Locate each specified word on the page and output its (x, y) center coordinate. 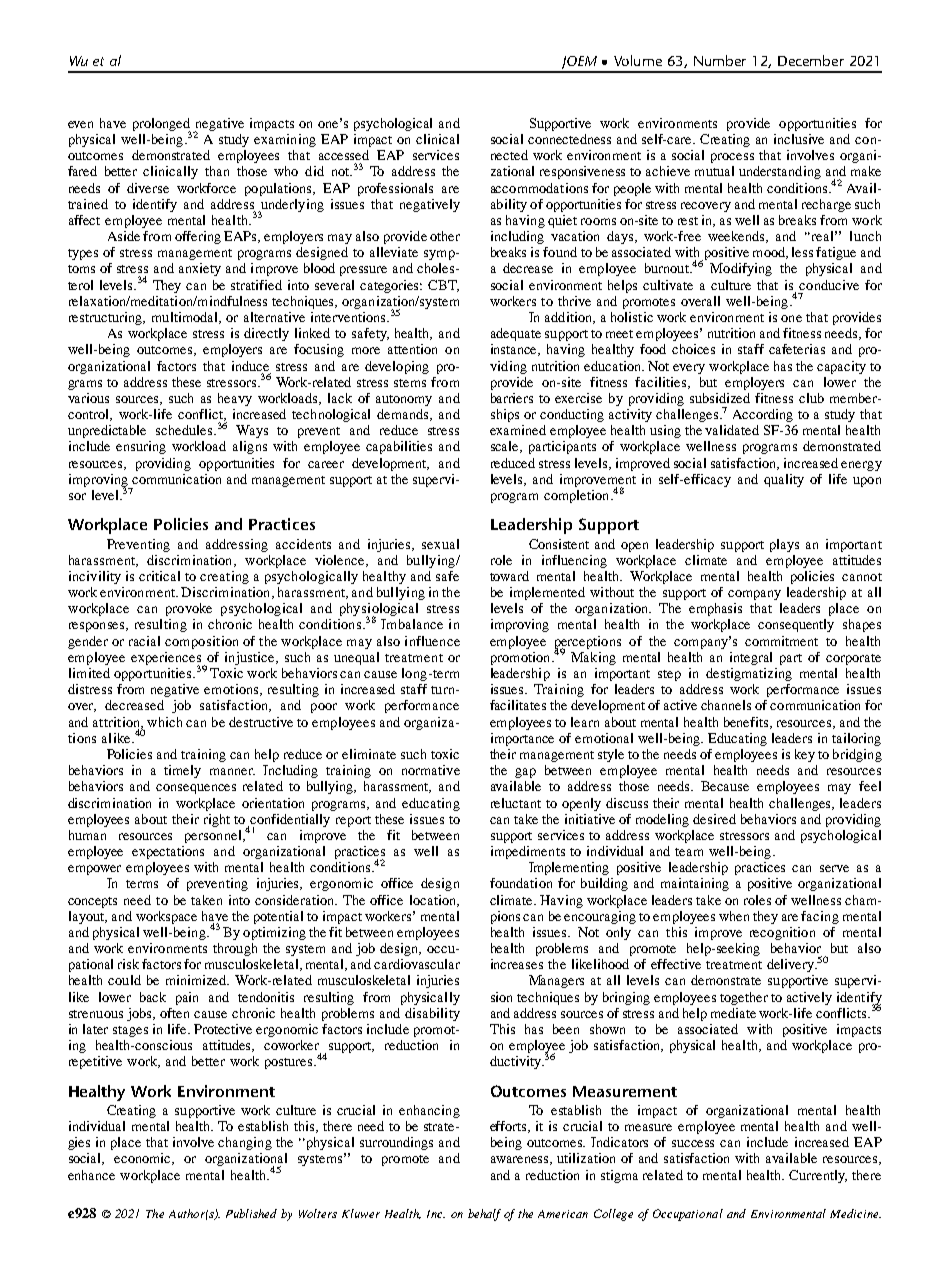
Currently (818, 1176)
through (235, 949)
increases (517, 964)
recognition (782, 933)
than (217, 171)
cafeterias (797, 349)
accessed (344, 155)
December (811, 60)
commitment (781, 641)
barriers (512, 398)
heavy (235, 399)
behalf (484, 1215)
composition (201, 642)
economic (143, 1159)
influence (432, 641)
